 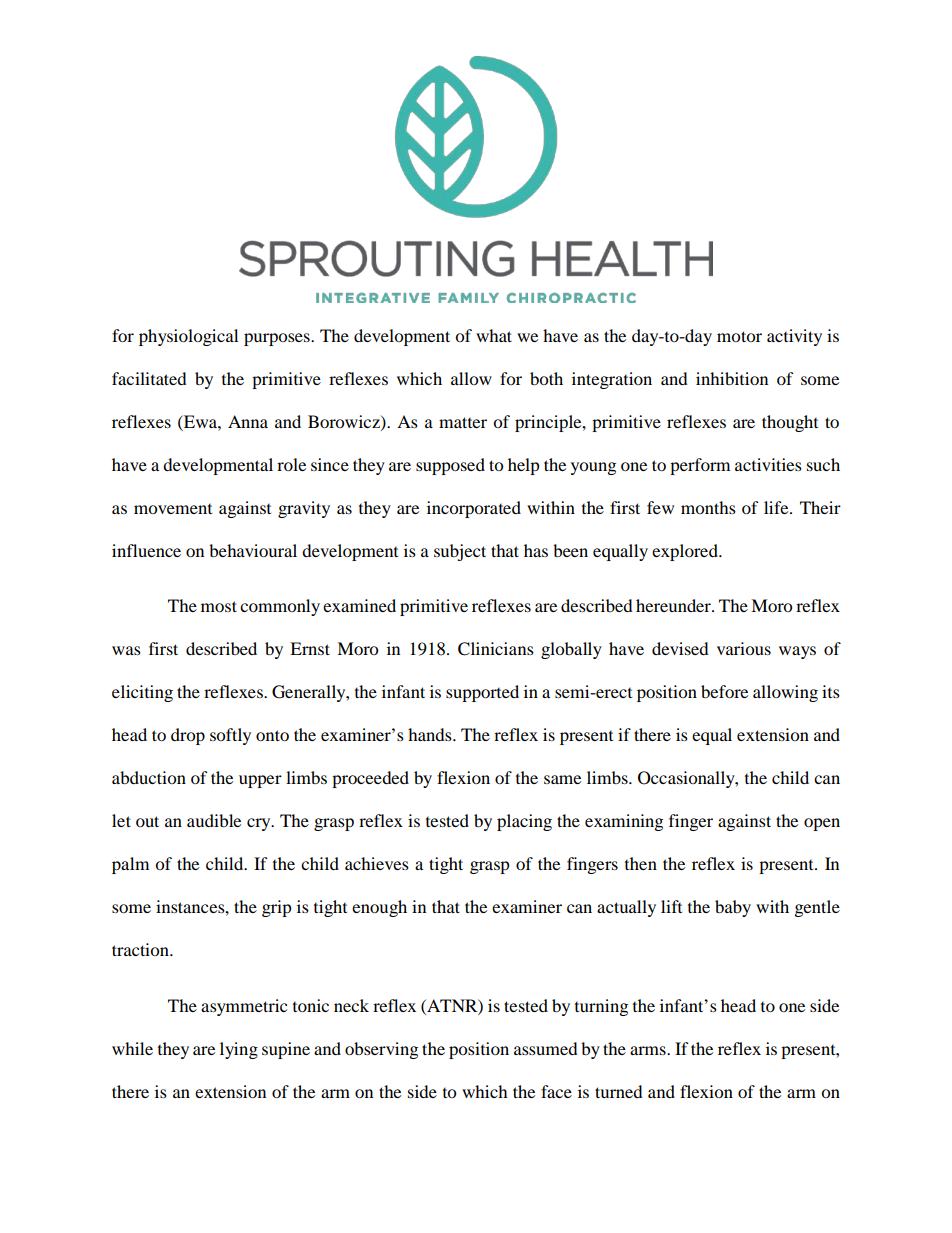 What do you see at coordinates (494, 335) in the document?
I see `what` at bounding box center [494, 335].
